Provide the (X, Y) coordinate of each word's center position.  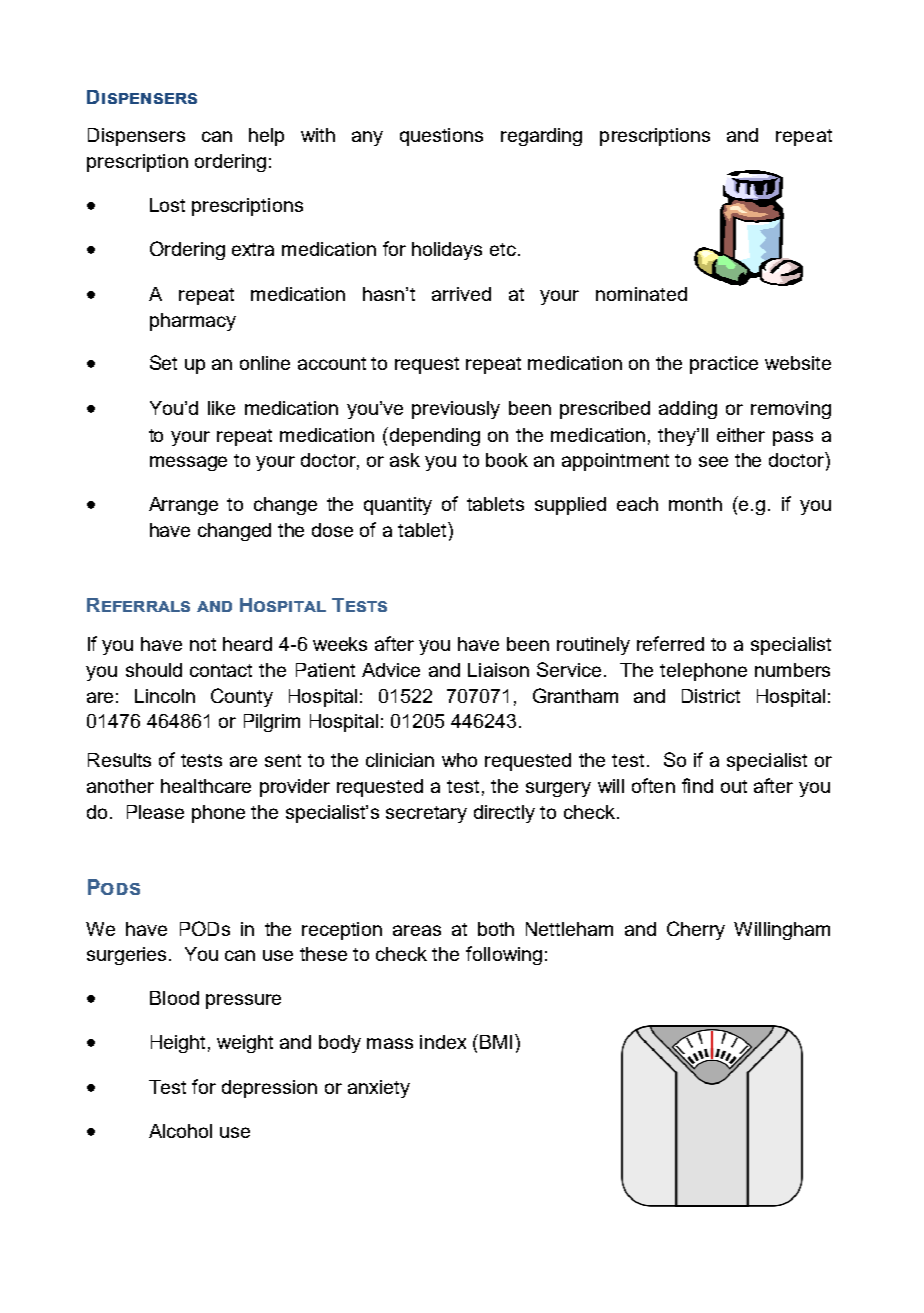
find (697, 785)
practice (724, 365)
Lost (167, 205)
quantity (398, 506)
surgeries (128, 956)
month (695, 504)
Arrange (183, 506)
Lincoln (165, 696)
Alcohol (180, 1131)
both (496, 929)
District (711, 696)
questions (441, 137)
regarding (541, 137)
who (459, 760)
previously (456, 410)
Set (163, 362)
